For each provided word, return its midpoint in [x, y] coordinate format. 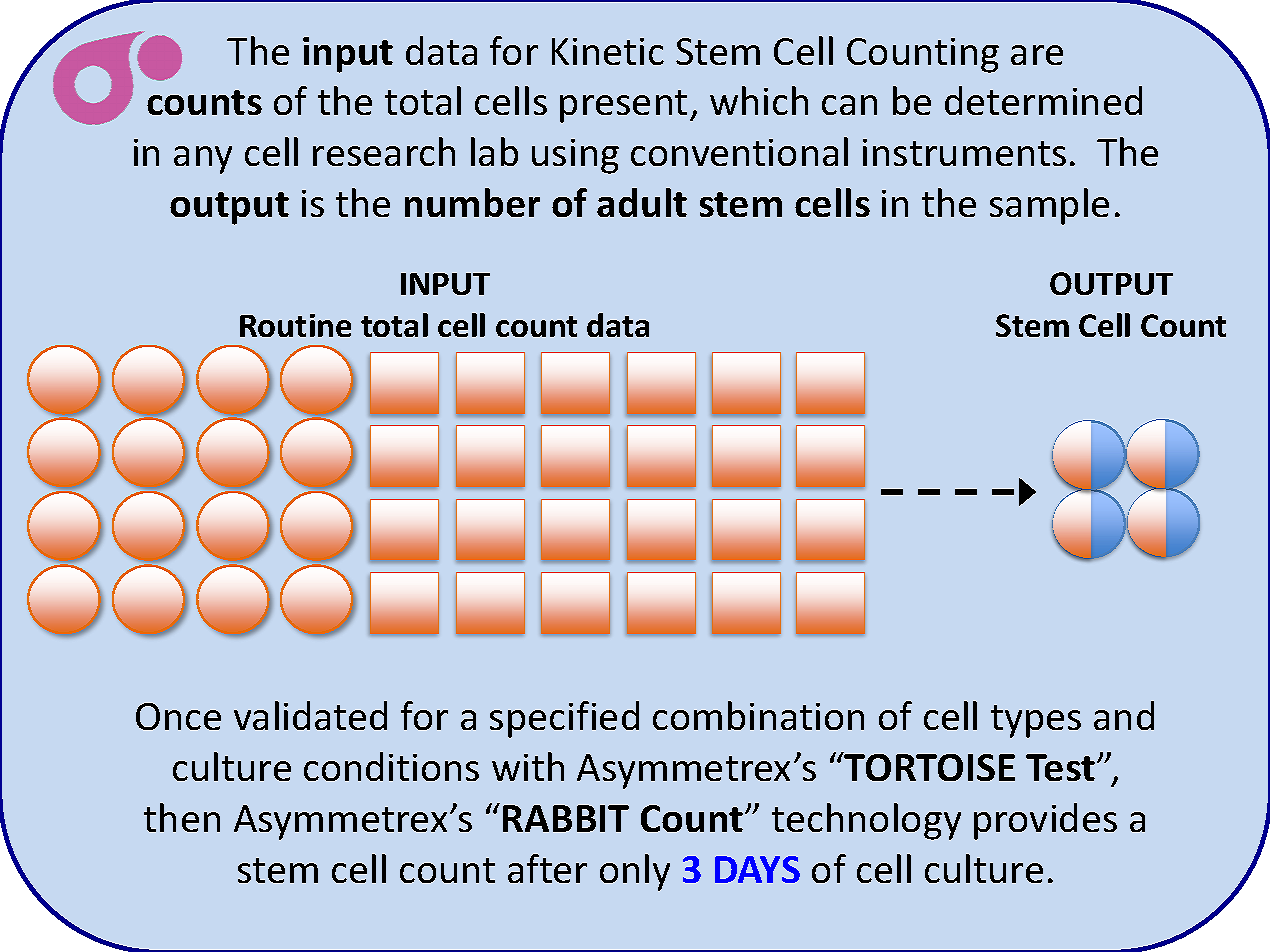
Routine [295, 325]
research [384, 151]
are [1037, 55]
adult [642, 202]
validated [310, 715]
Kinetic [608, 51]
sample [1049, 206]
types [1036, 721]
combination [758, 715]
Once [178, 716]
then [182, 817]
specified [564, 719]
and [1124, 715]
